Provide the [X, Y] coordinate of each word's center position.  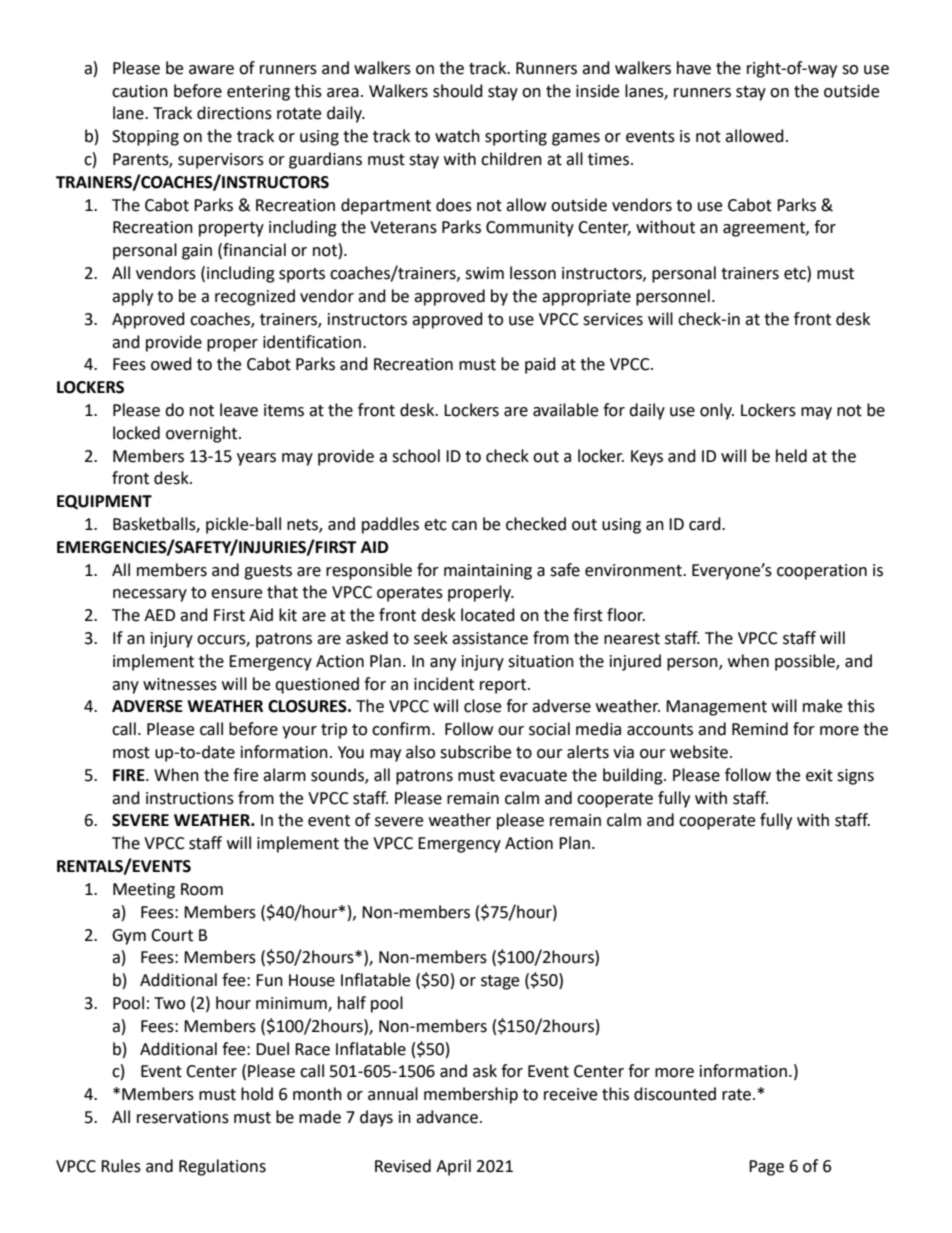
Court [172, 935]
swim [484, 273]
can [464, 526]
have [694, 68]
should [458, 91]
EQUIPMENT [104, 502]
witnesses [180, 684]
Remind [760, 729]
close [482, 706]
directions [234, 113]
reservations [183, 1117]
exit [819, 775]
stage [500, 982]
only [717, 411]
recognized [255, 297]
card [706, 524]
